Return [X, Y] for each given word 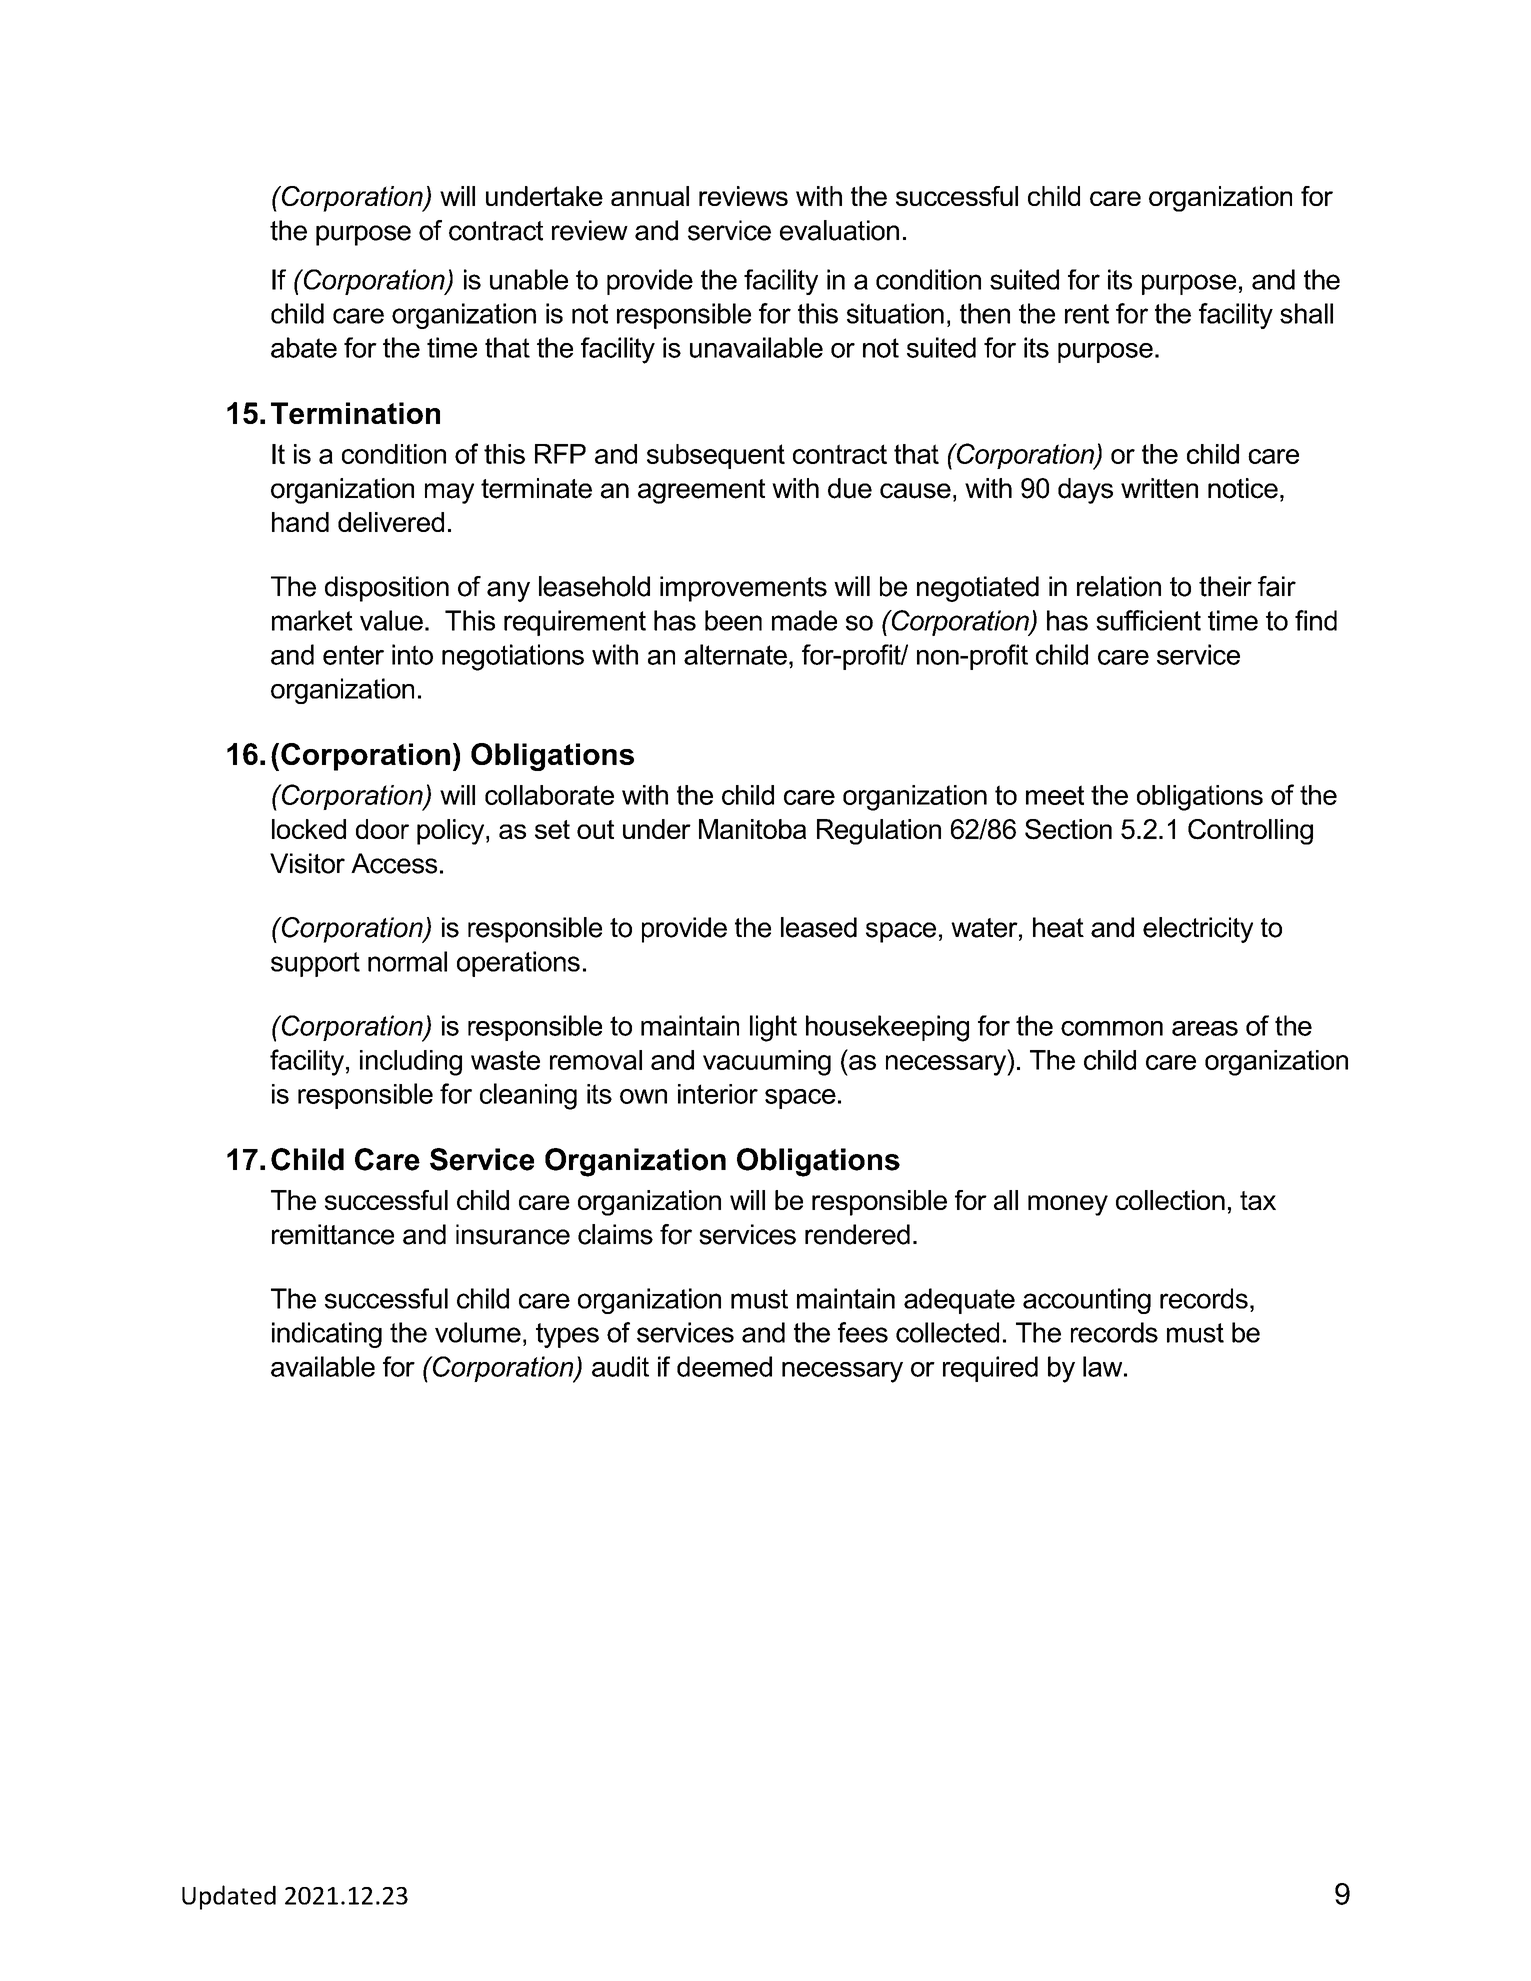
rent [1087, 314]
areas [1205, 1028]
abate [304, 347]
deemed [724, 1366]
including [411, 1063]
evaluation [839, 230]
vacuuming [767, 1063]
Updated [229, 1897]
